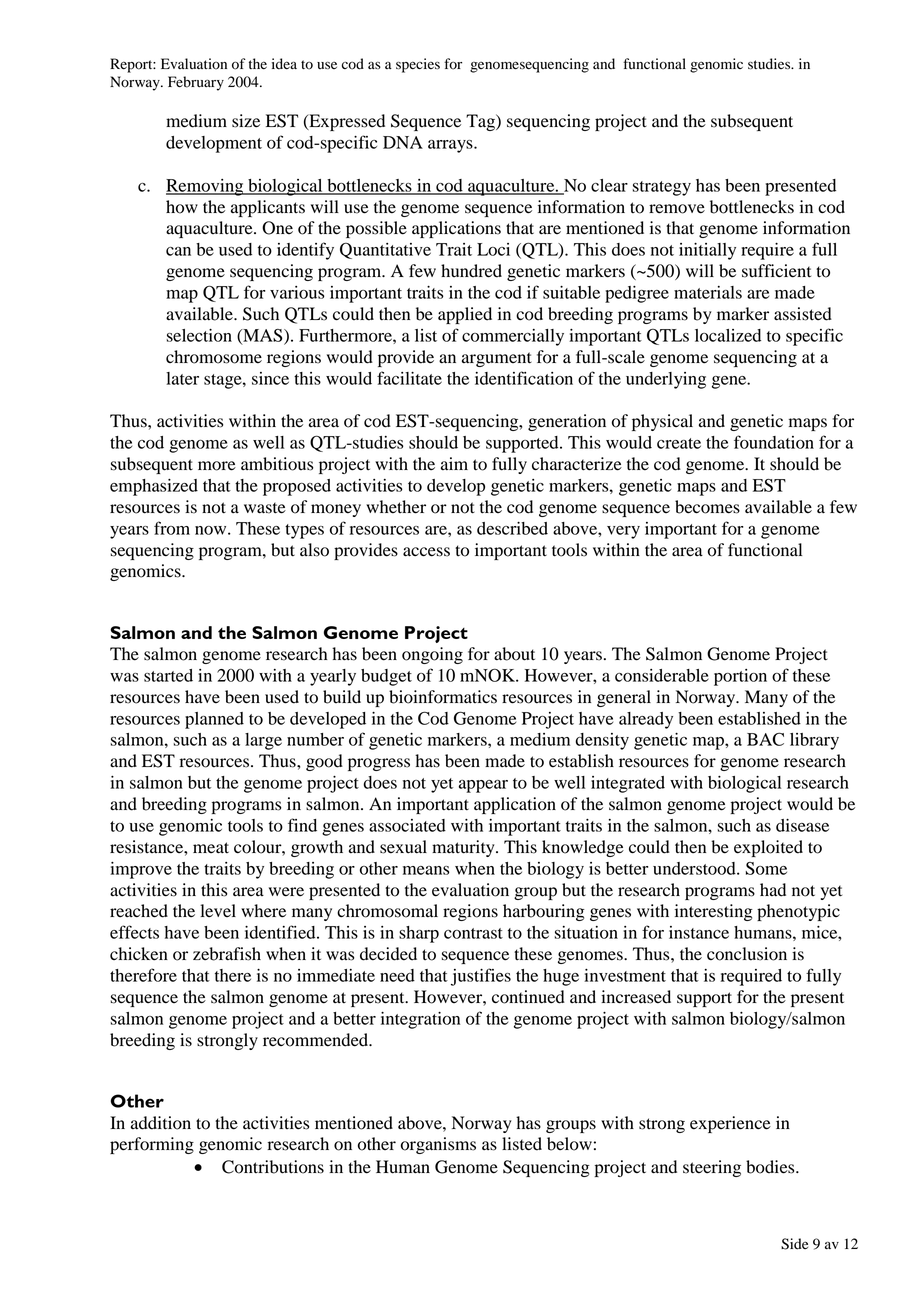 The image size is (924, 1308). What do you see at coordinates (483, 786) in the page?
I see `appear` at bounding box center [483, 786].
